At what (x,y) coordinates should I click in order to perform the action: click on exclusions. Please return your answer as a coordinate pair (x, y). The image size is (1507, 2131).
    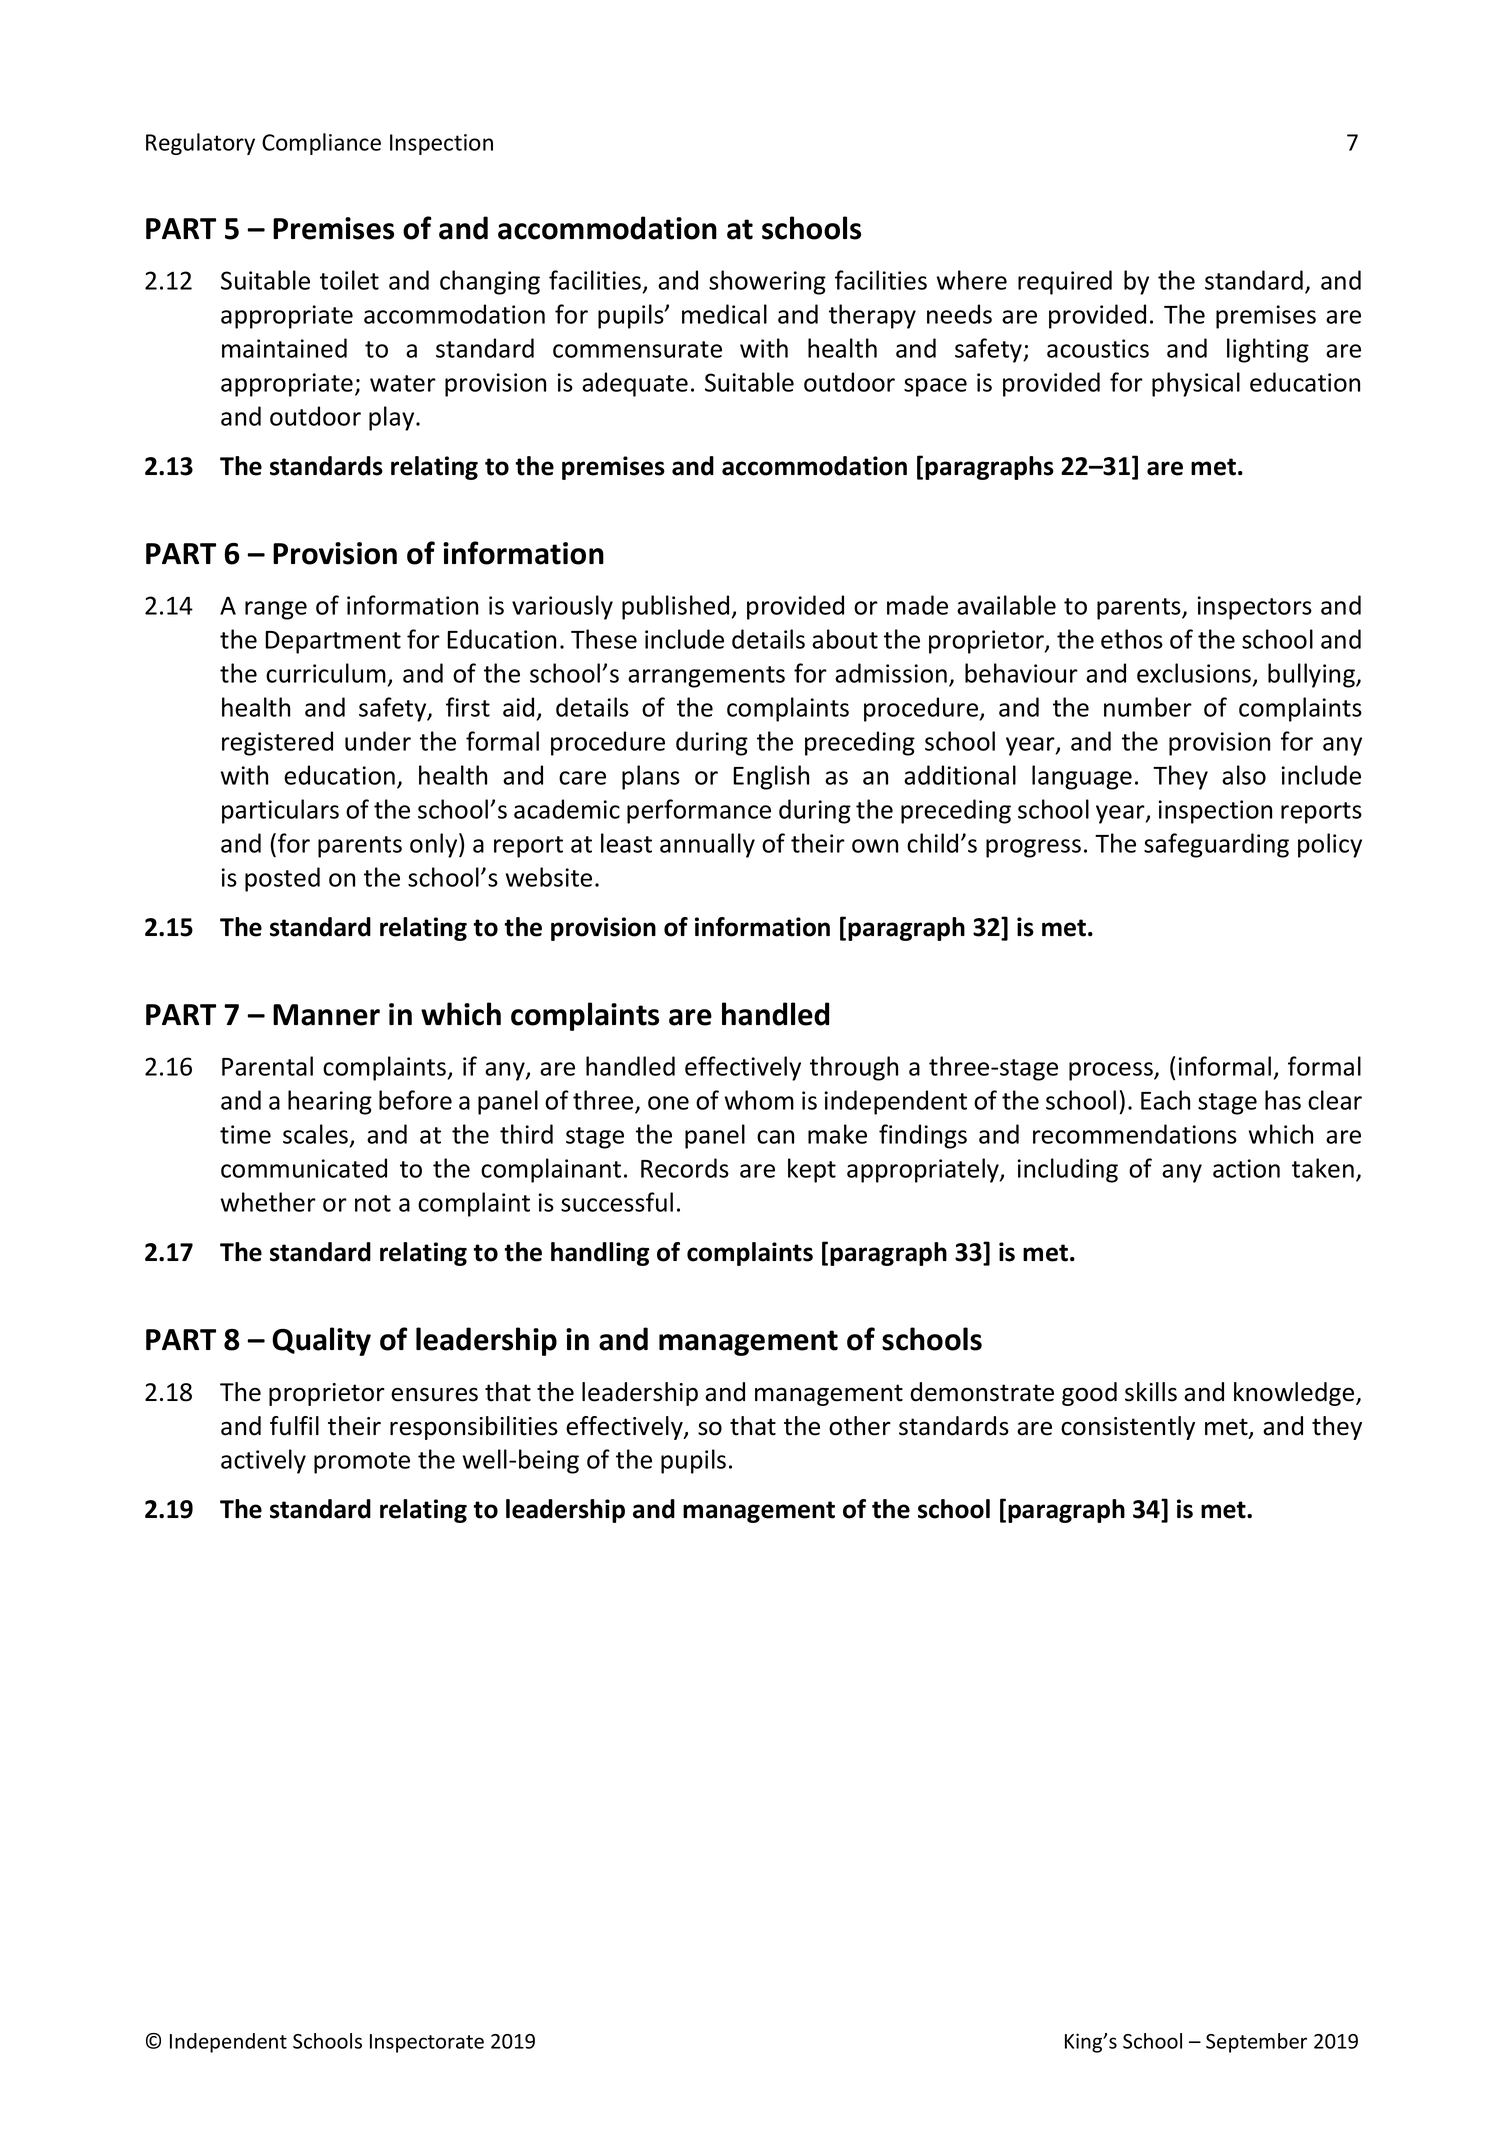
    Looking at the image, I should click on (1195, 674).
